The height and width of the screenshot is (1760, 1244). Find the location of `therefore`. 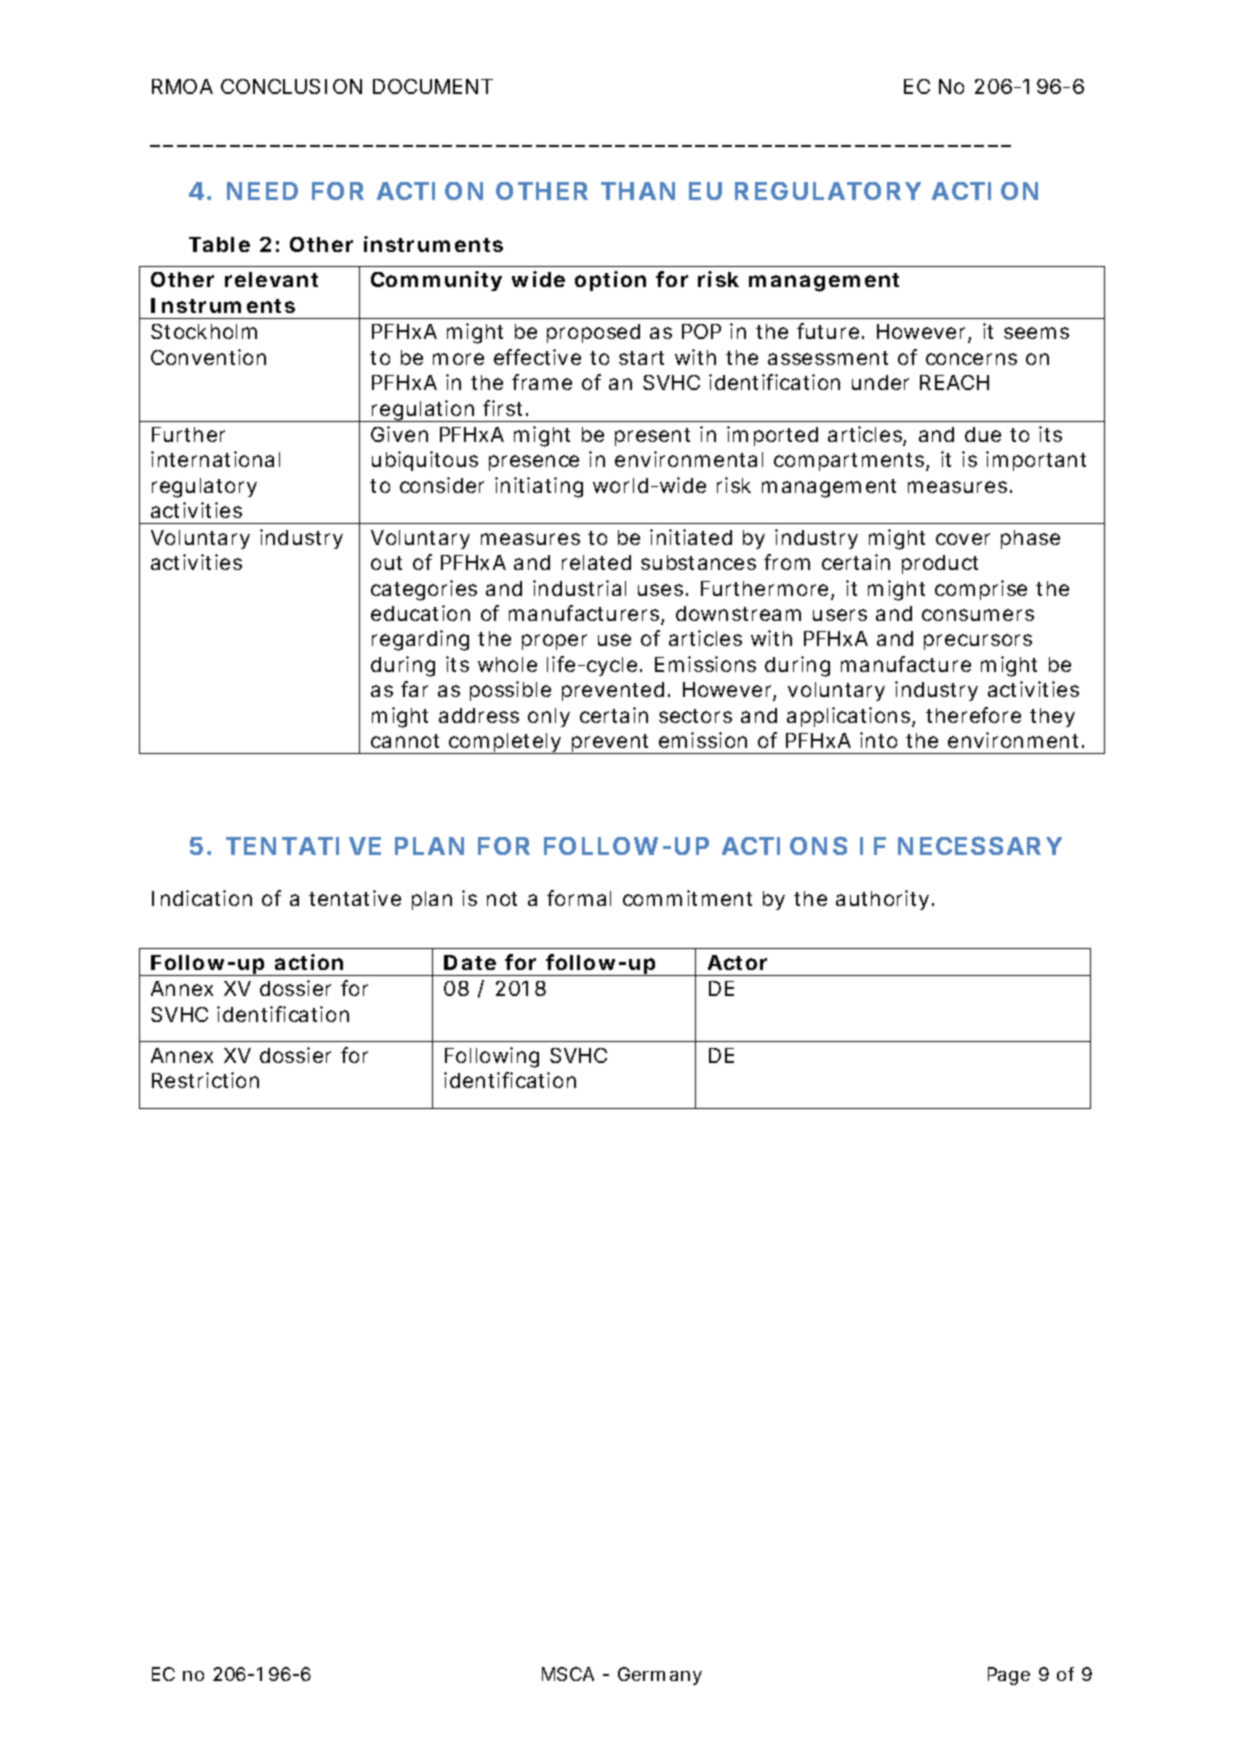

therefore is located at coordinates (973, 715).
